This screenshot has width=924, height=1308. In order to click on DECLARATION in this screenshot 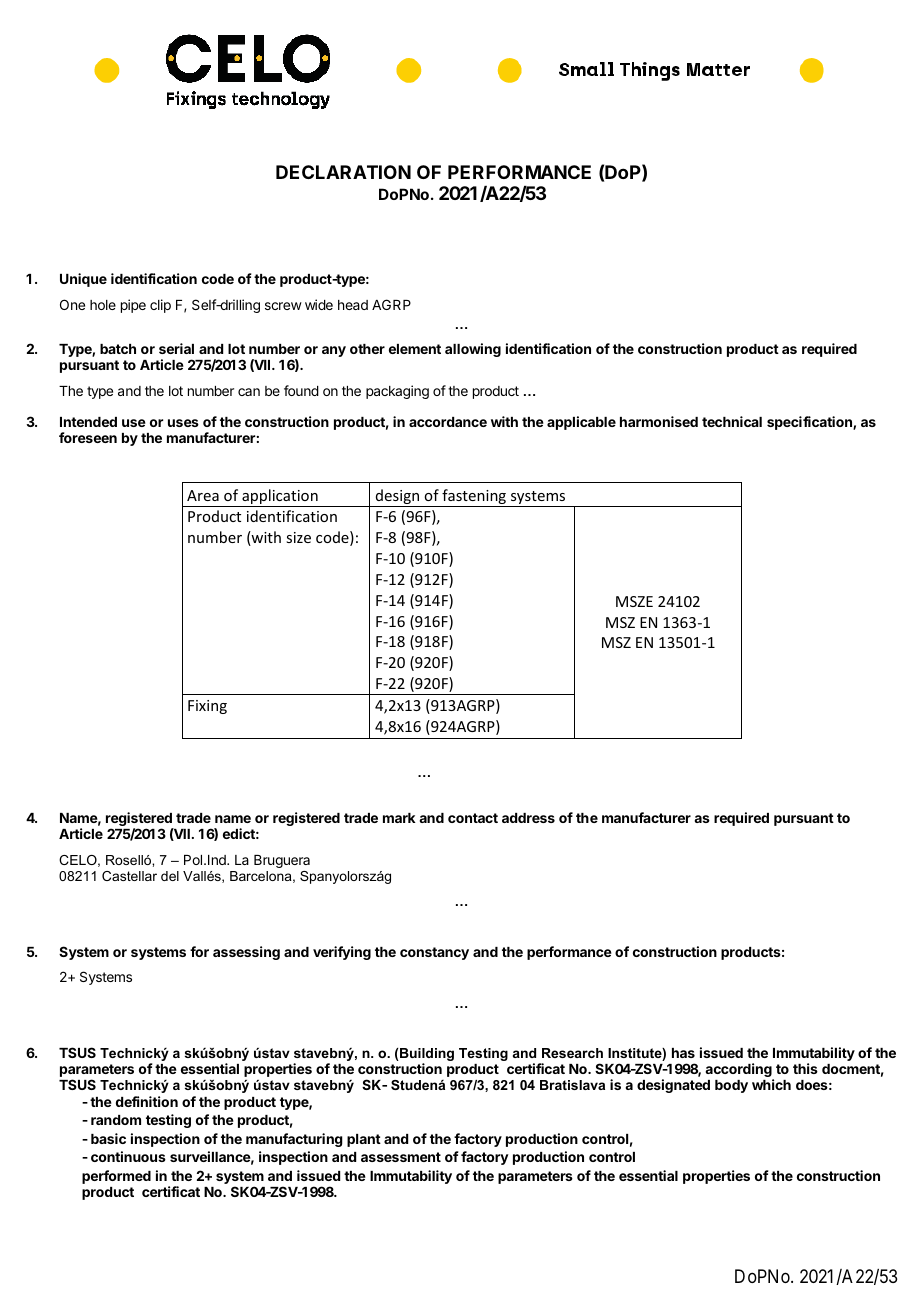, I will do `click(343, 172)`.
